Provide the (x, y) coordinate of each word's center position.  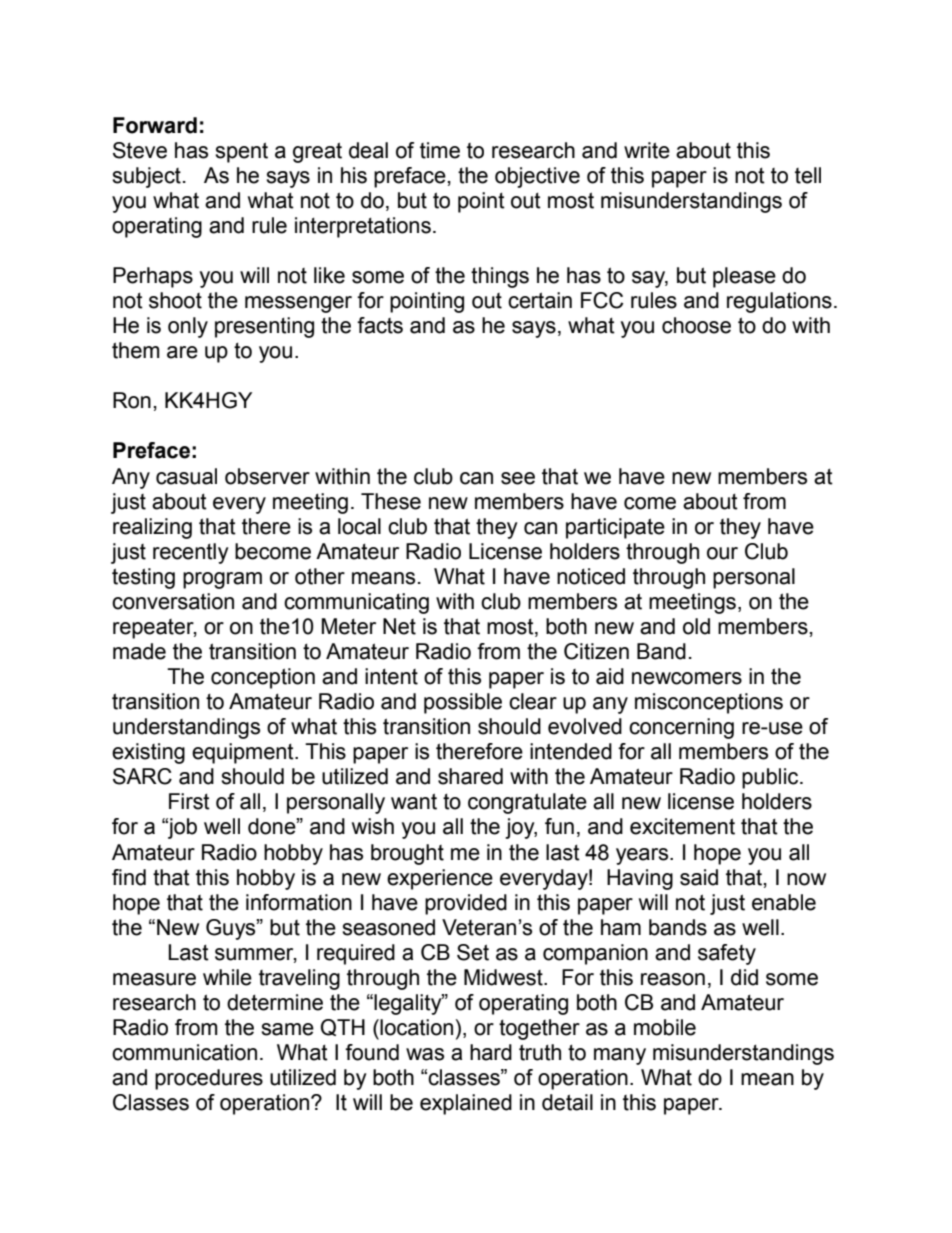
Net (399, 626)
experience (440, 879)
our (722, 553)
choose (696, 325)
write (647, 150)
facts (380, 325)
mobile (665, 1027)
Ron (132, 400)
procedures (209, 1079)
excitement (682, 826)
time (440, 150)
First (189, 801)
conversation (173, 601)
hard (491, 1052)
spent (241, 152)
